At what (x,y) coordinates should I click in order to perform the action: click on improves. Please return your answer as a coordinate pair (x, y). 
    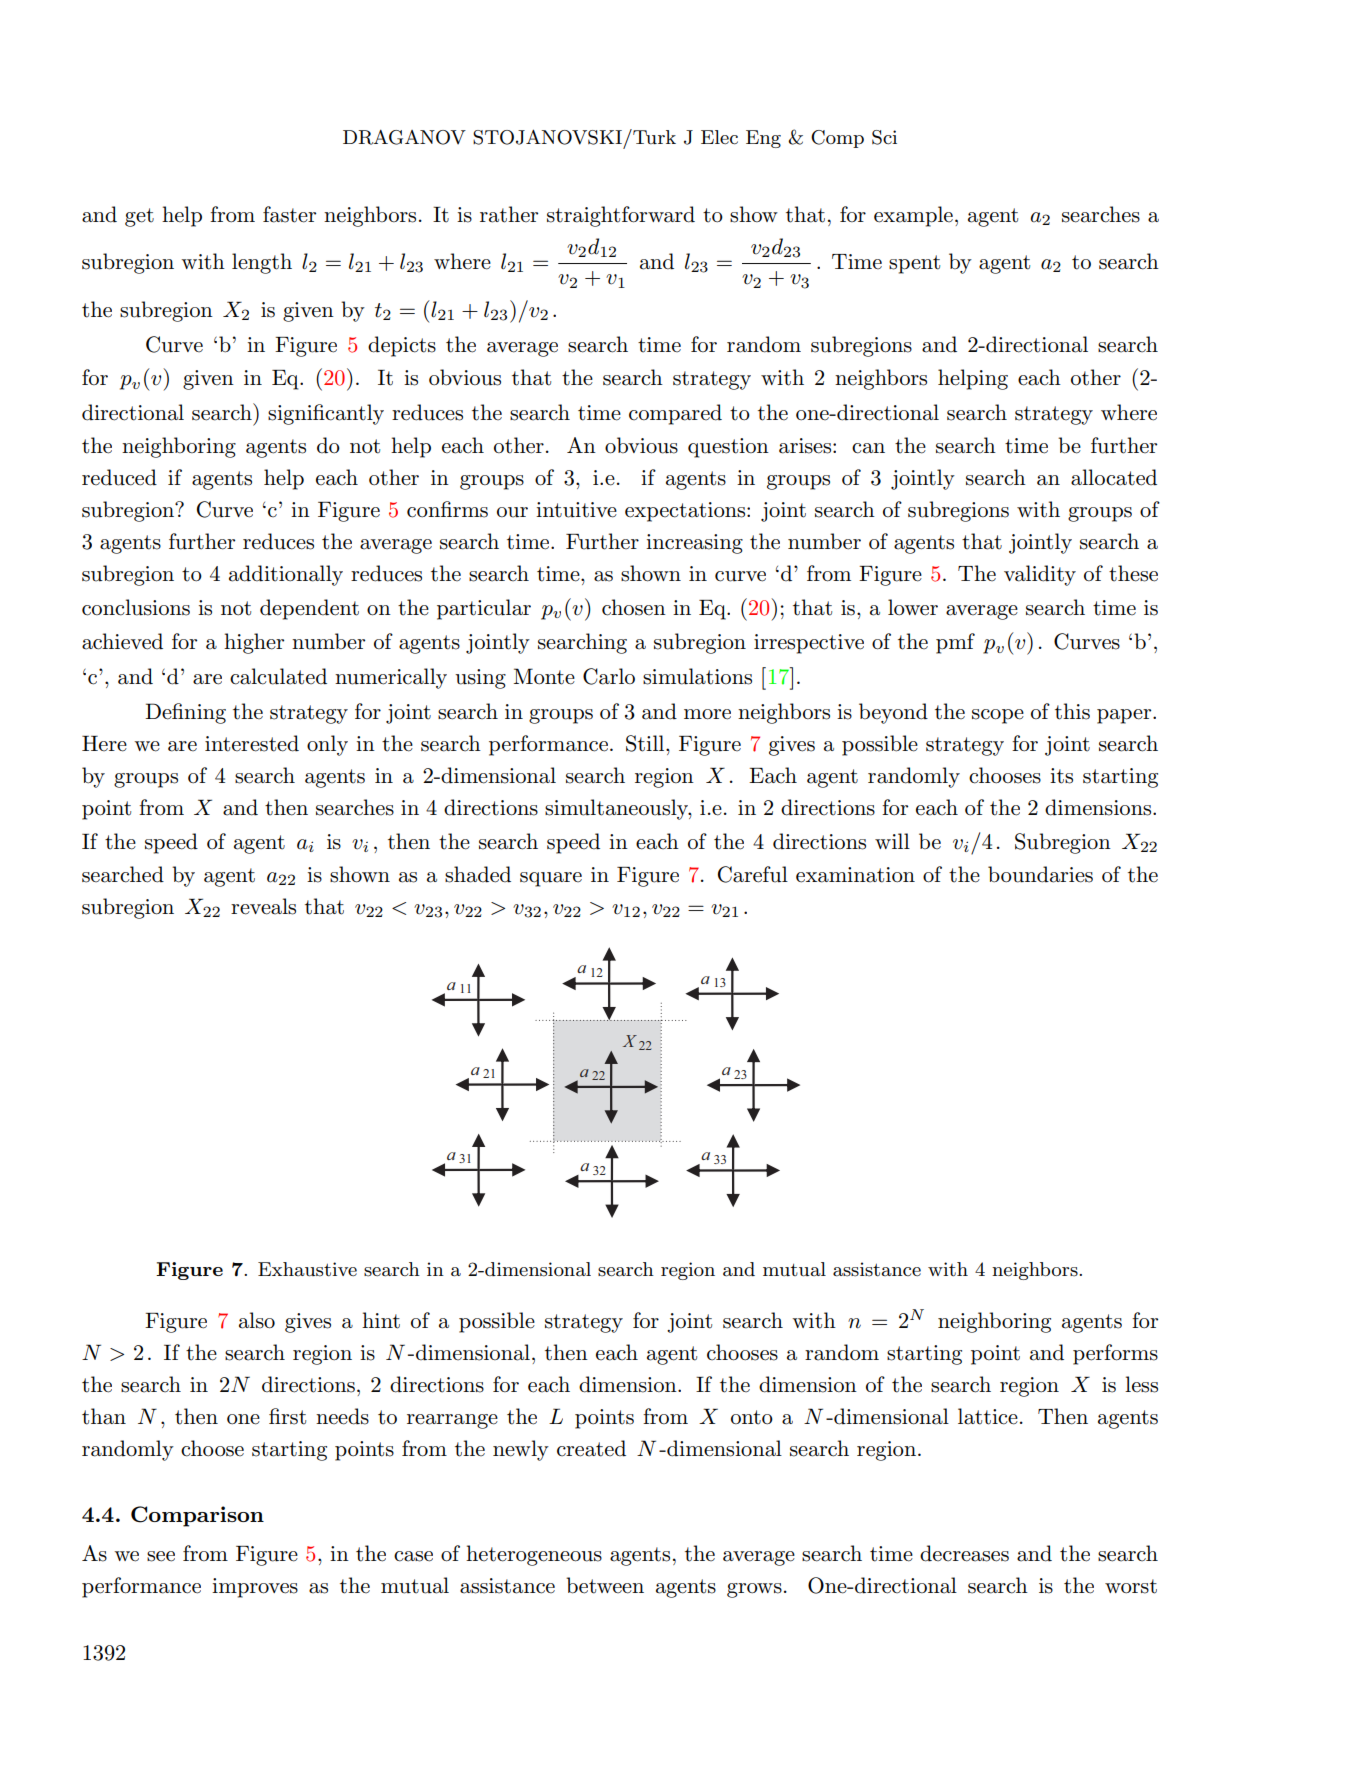
    Looking at the image, I should click on (255, 1588).
